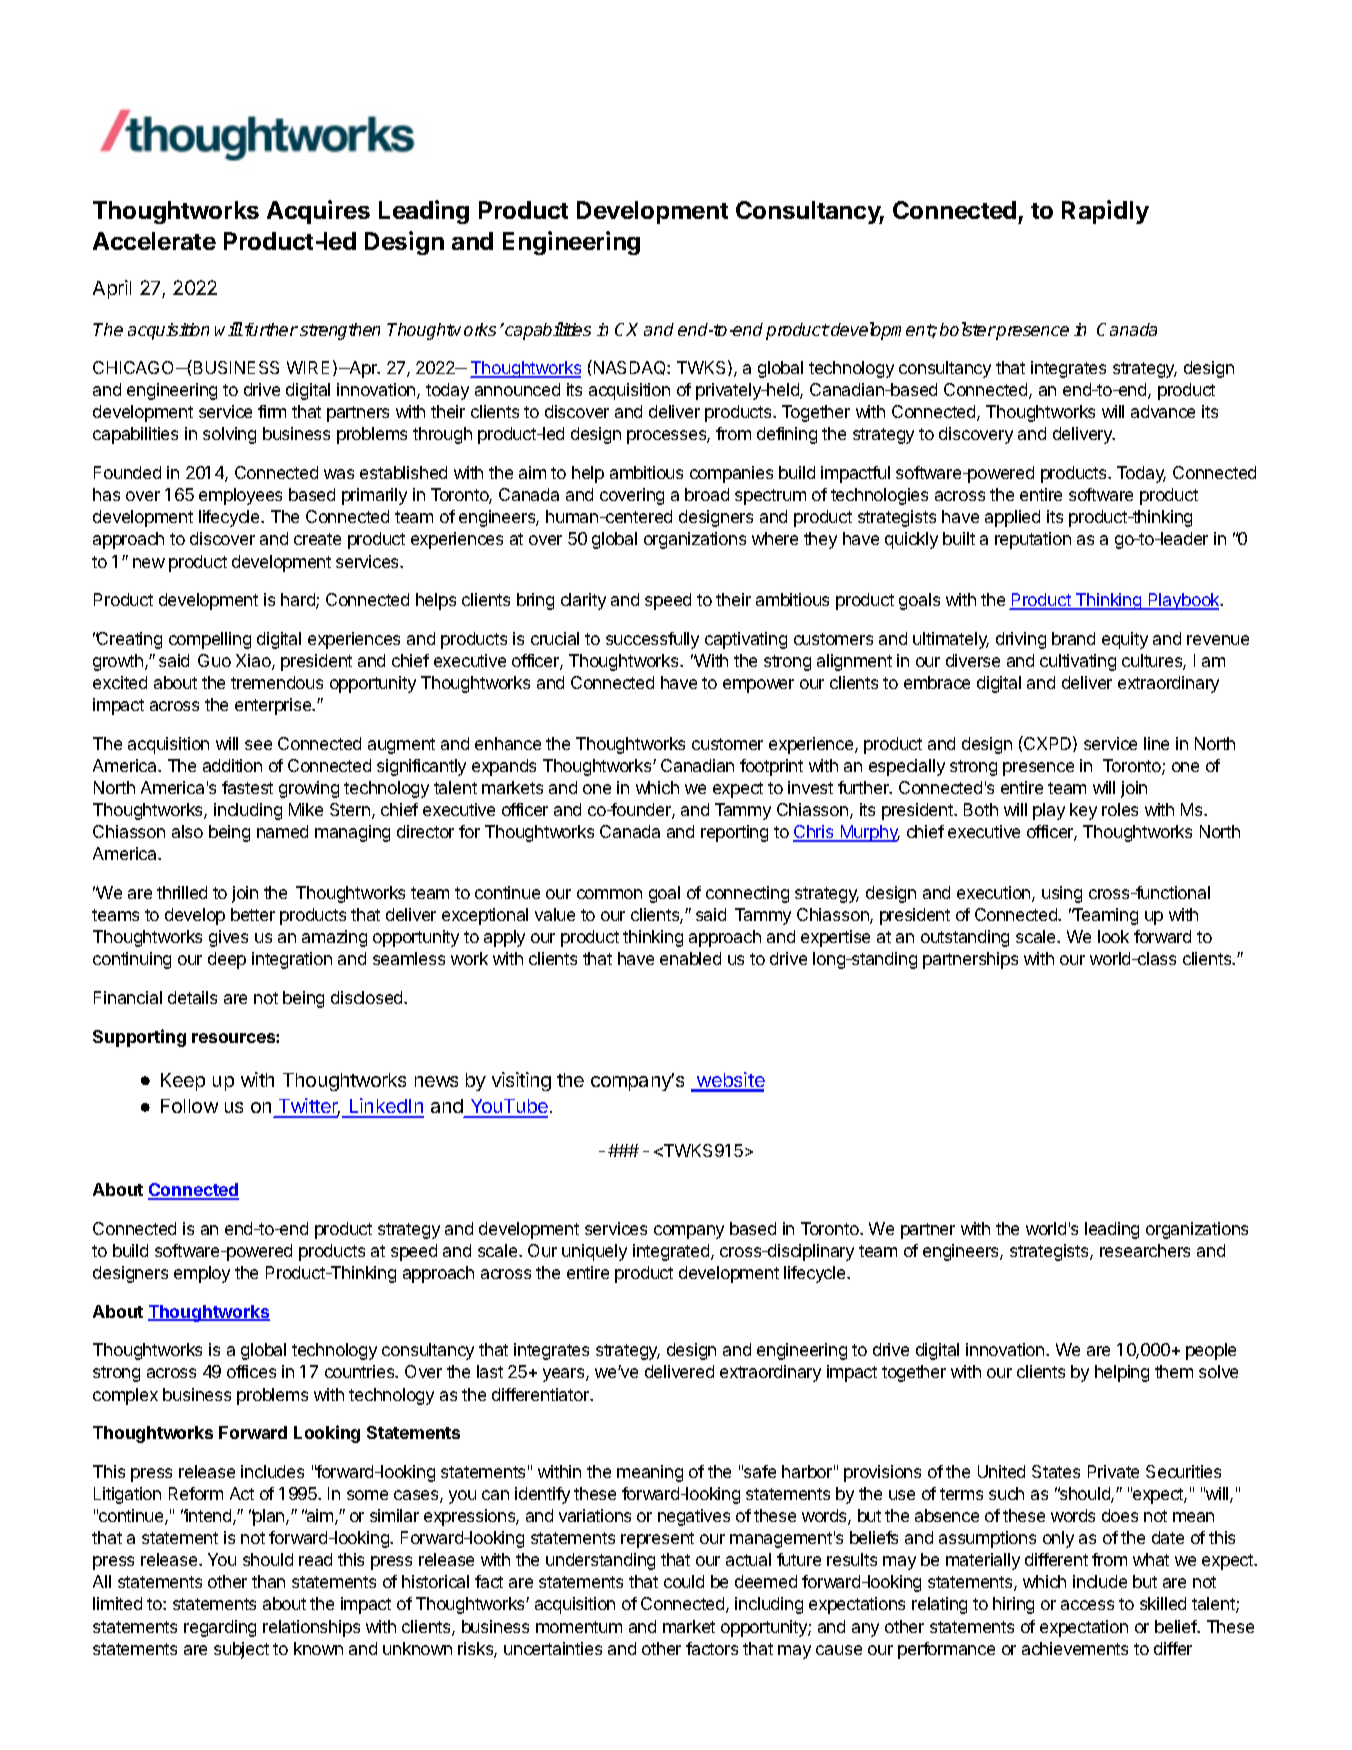 Image resolution: width=1352 pixels, height=1750 pixels. Describe the element at coordinates (251, 1371) in the image. I see `offices` at that location.
